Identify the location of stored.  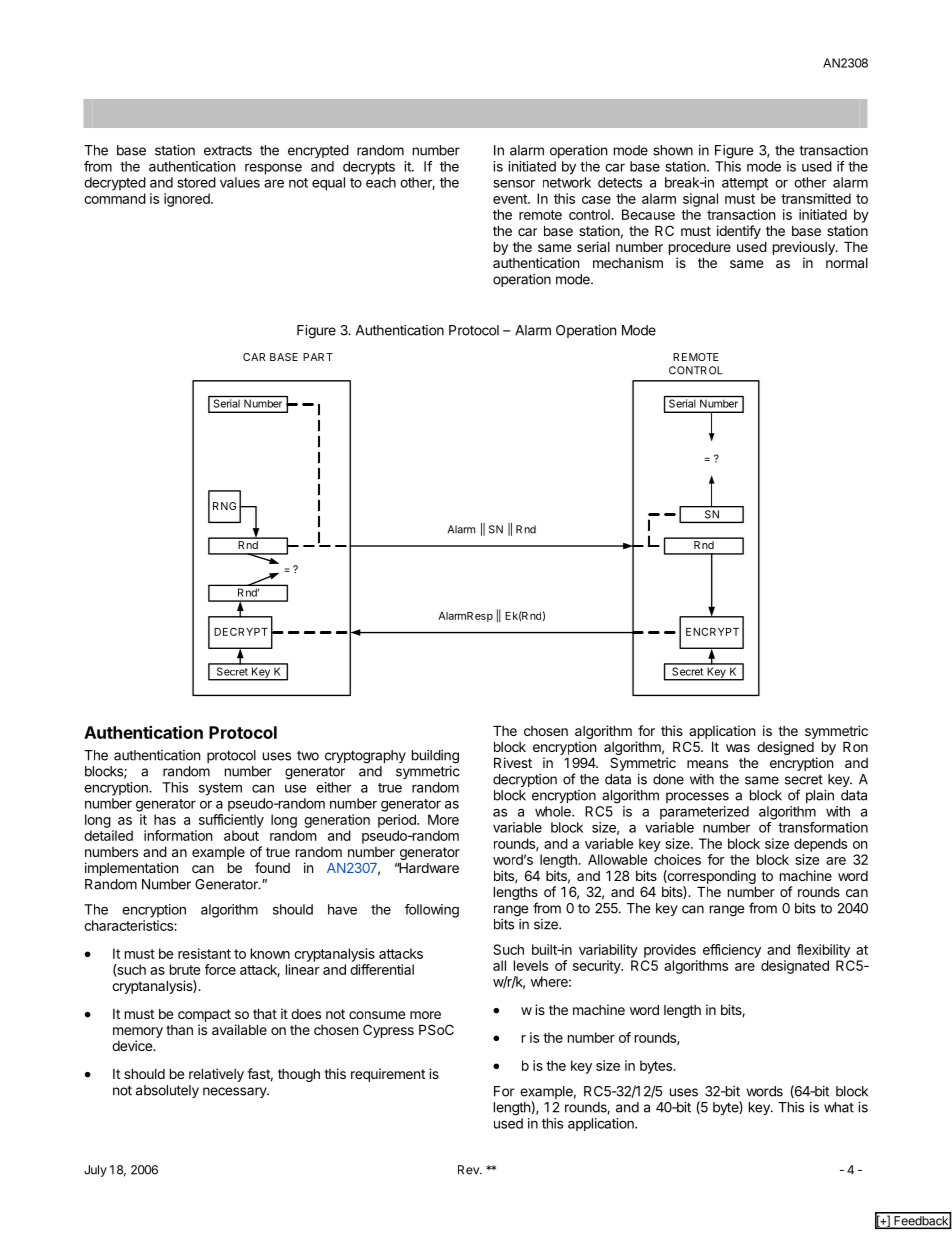
(197, 182).
